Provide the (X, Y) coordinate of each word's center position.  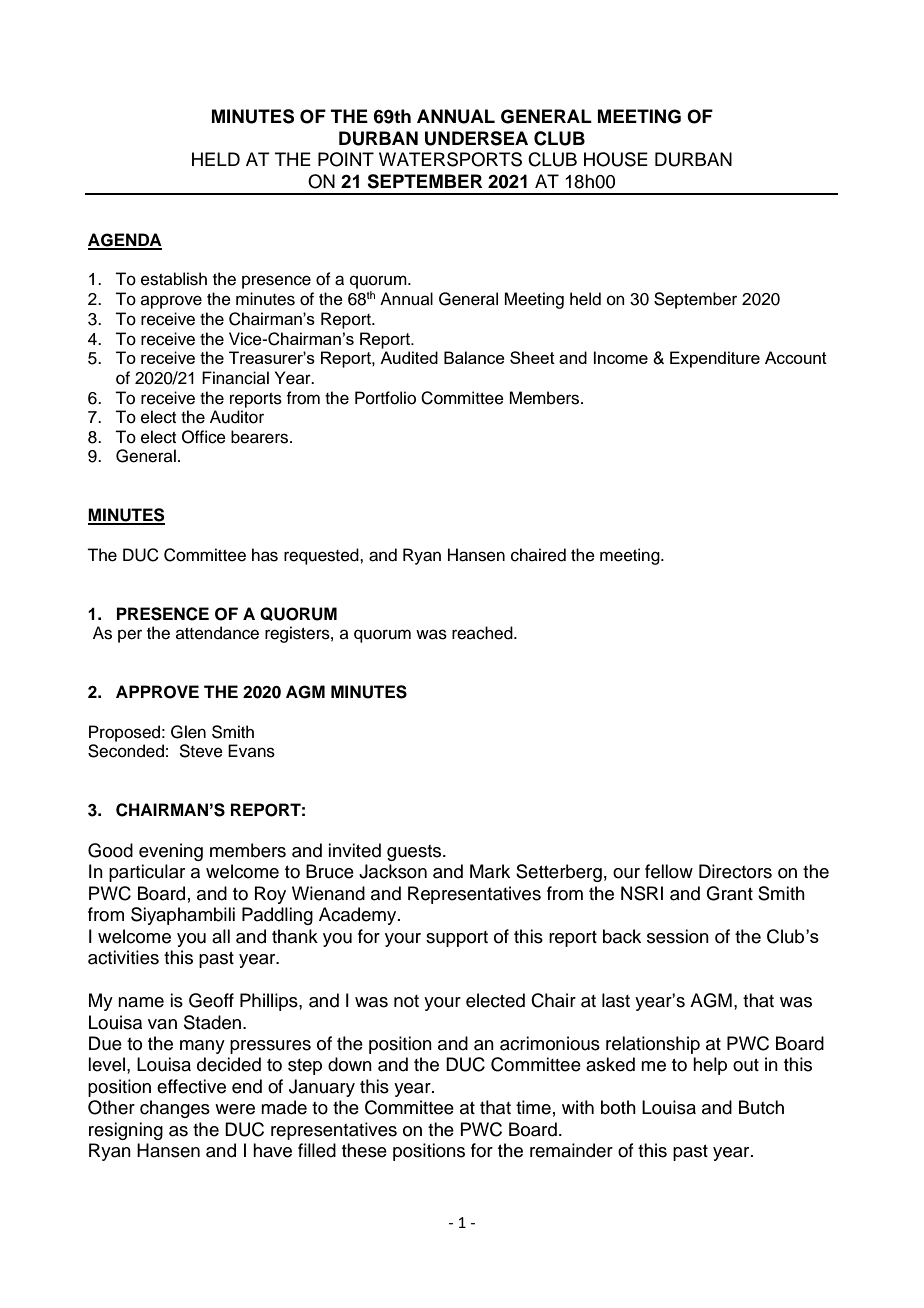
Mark (490, 871)
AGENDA (125, 241)
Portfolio (385, 398)
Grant (729, 893)
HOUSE (616, 159)
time (533, 1107)
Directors (735, 871)
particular (147, 873)
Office (204, 437)
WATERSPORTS (450, 159)
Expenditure (715, 359)
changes (175, 1109)
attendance (217, 633)
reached (483, 633)
